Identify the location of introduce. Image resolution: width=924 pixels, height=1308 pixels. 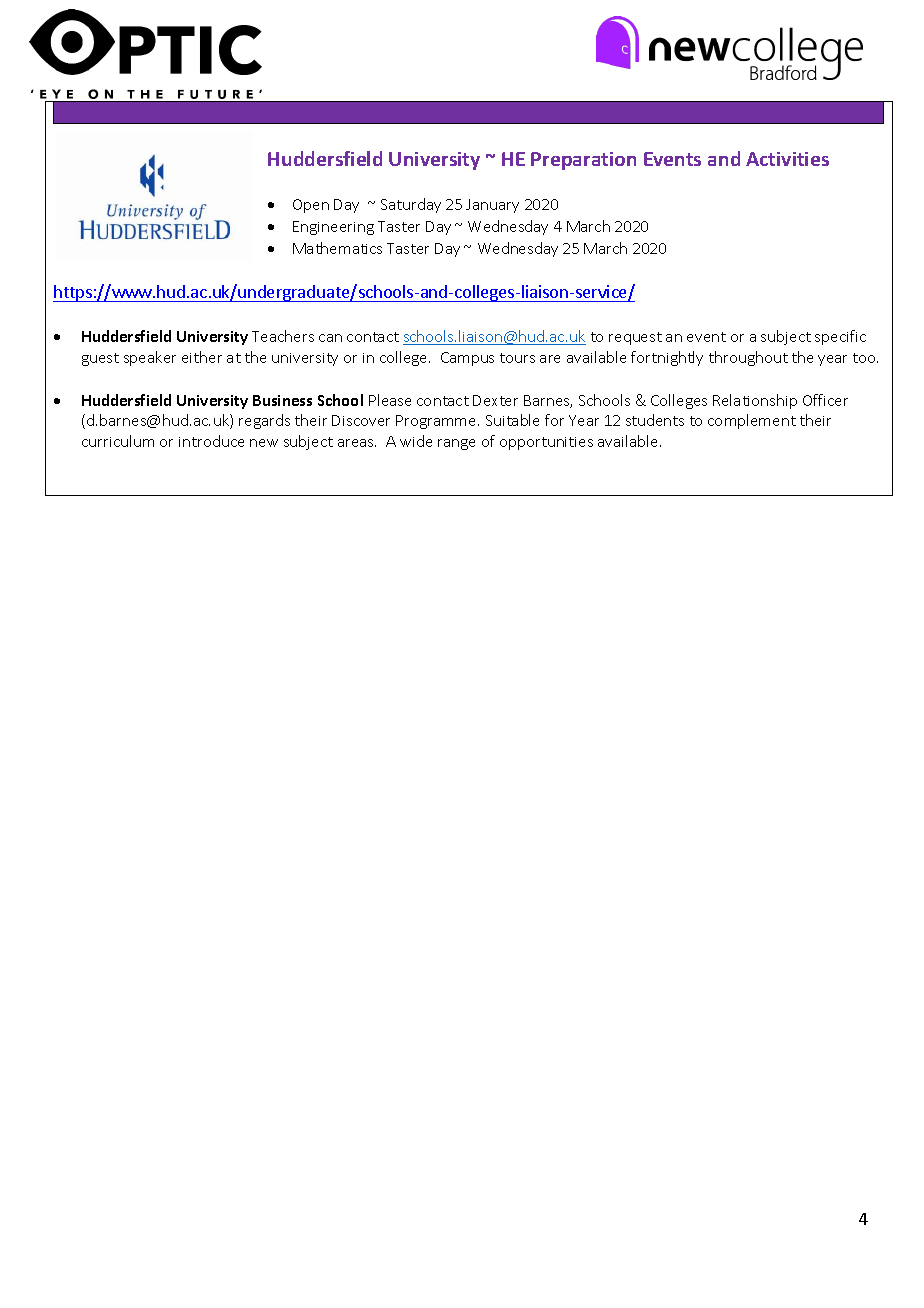
(211, 441).
